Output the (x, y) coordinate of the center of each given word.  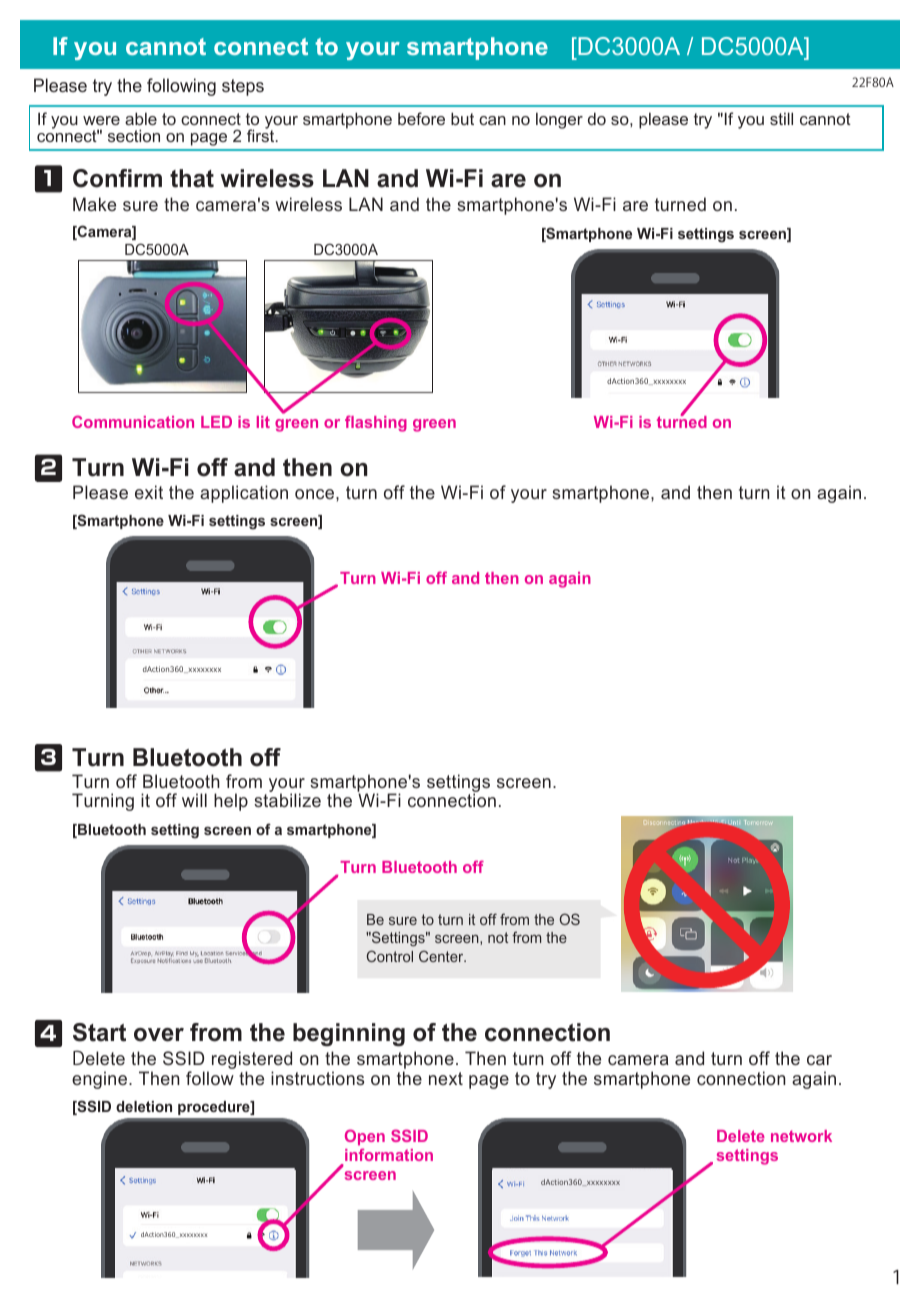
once (316, 494)
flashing (376, 423)
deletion (144, 1106)
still (781, 118)
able (141, 118)
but (462, 118)
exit (149, 492)
